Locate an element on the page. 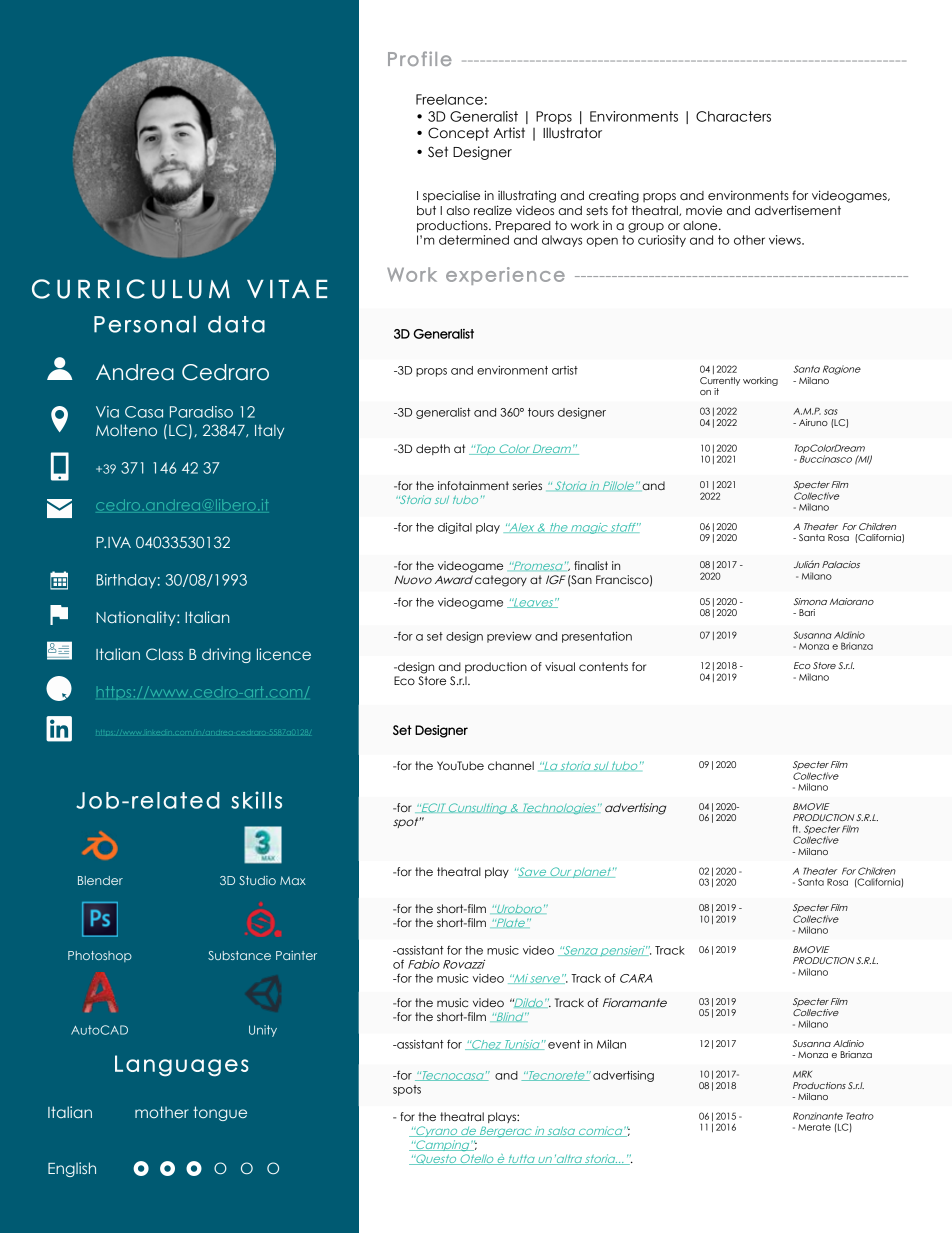 The height and width of the page is (1233, 952). Unity is located at coordinates (263, 1031).
